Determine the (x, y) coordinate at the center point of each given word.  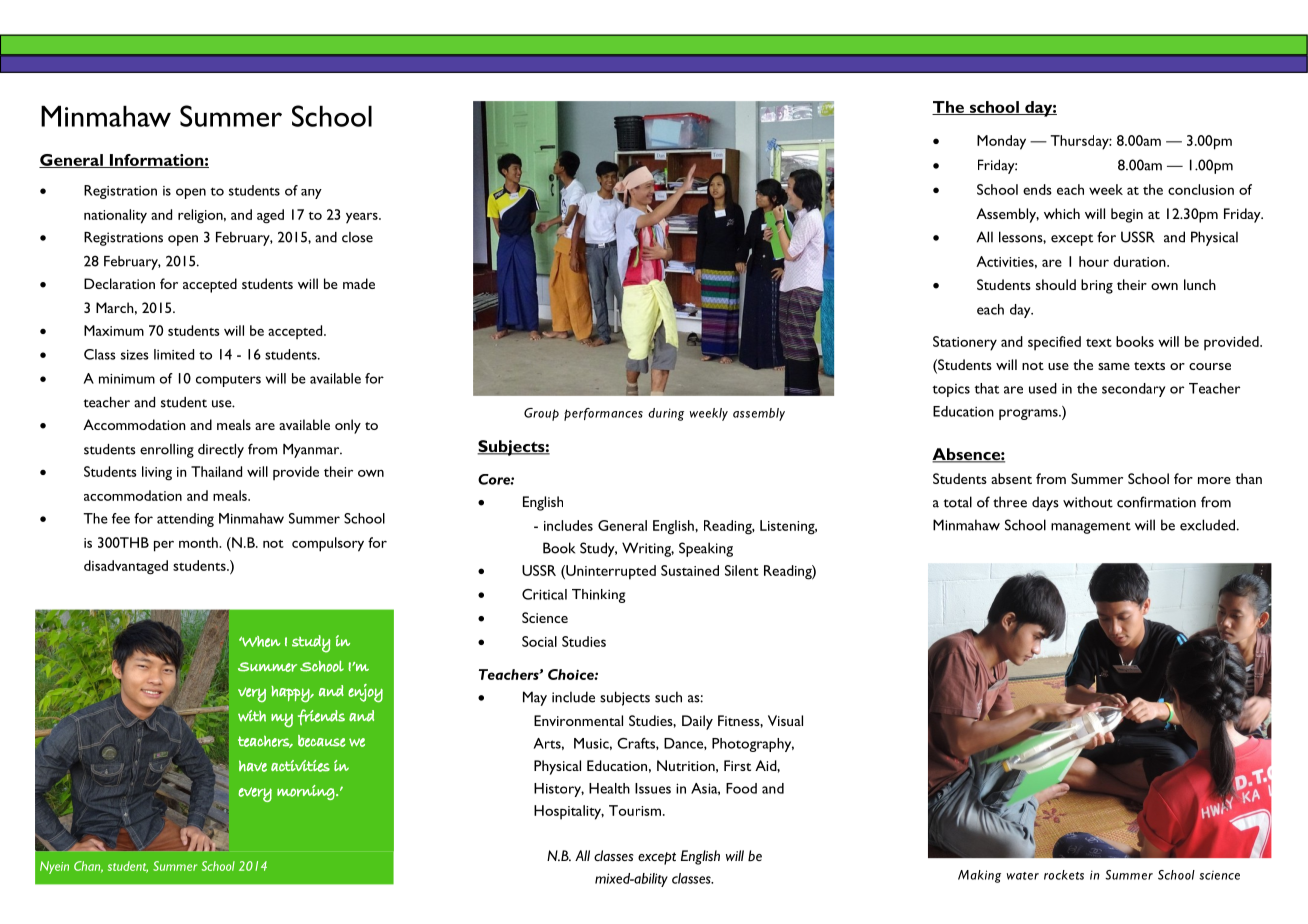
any (311, 194)
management (1091, 528)
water (1023, 876)
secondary (1133, 390)
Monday (1001, 142)
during (666, 414)
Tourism (636, 810)
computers (228, 381)
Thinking (598, 596)
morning (306, 792)
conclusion (1201, 189)
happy (291, 694)
